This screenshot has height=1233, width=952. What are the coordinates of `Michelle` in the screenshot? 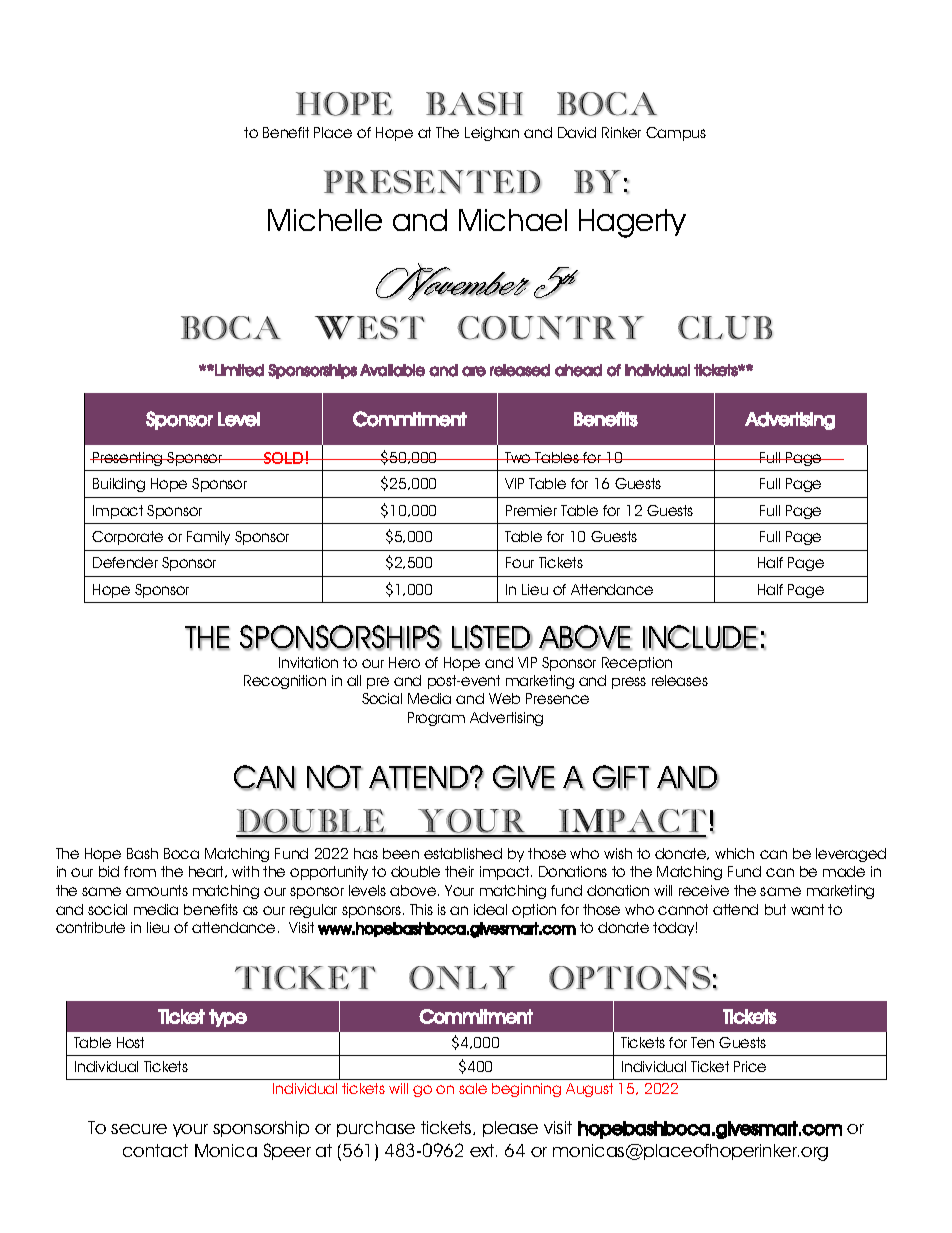 It's located at (325, 220).
